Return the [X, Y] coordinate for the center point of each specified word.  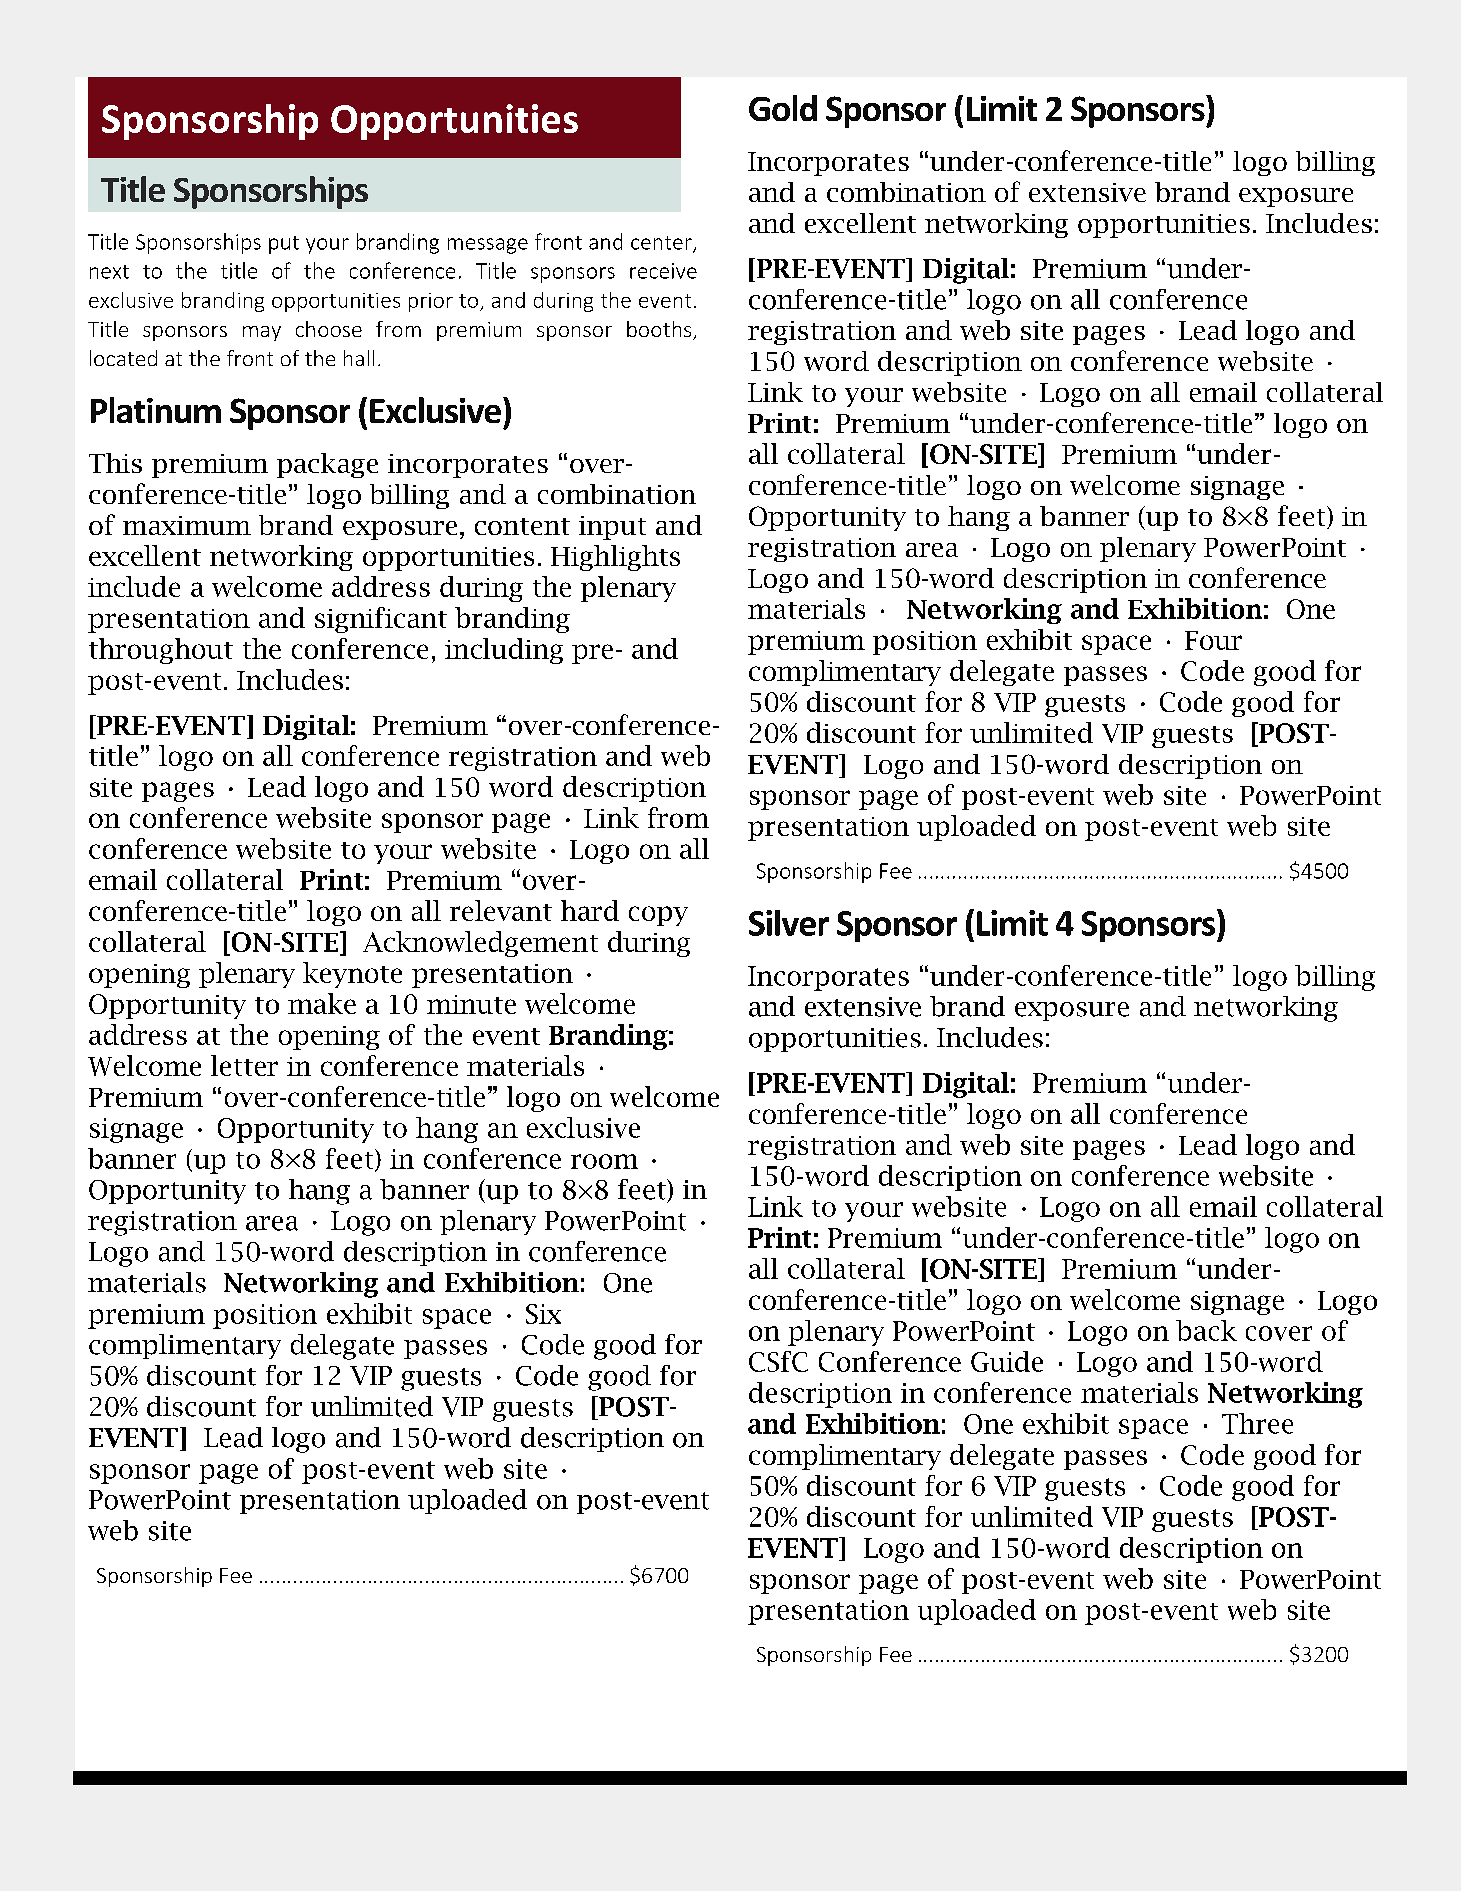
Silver [789, 923]
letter [244, 1065]
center [662, 244]
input [612, 528]
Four [1213, 640]
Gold [783, 108]
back [1206, 1330]
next [109, 272]
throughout [161, 651]
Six [543, 1314]
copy [658, 916]
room [604, 1161]
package [327, 465]
